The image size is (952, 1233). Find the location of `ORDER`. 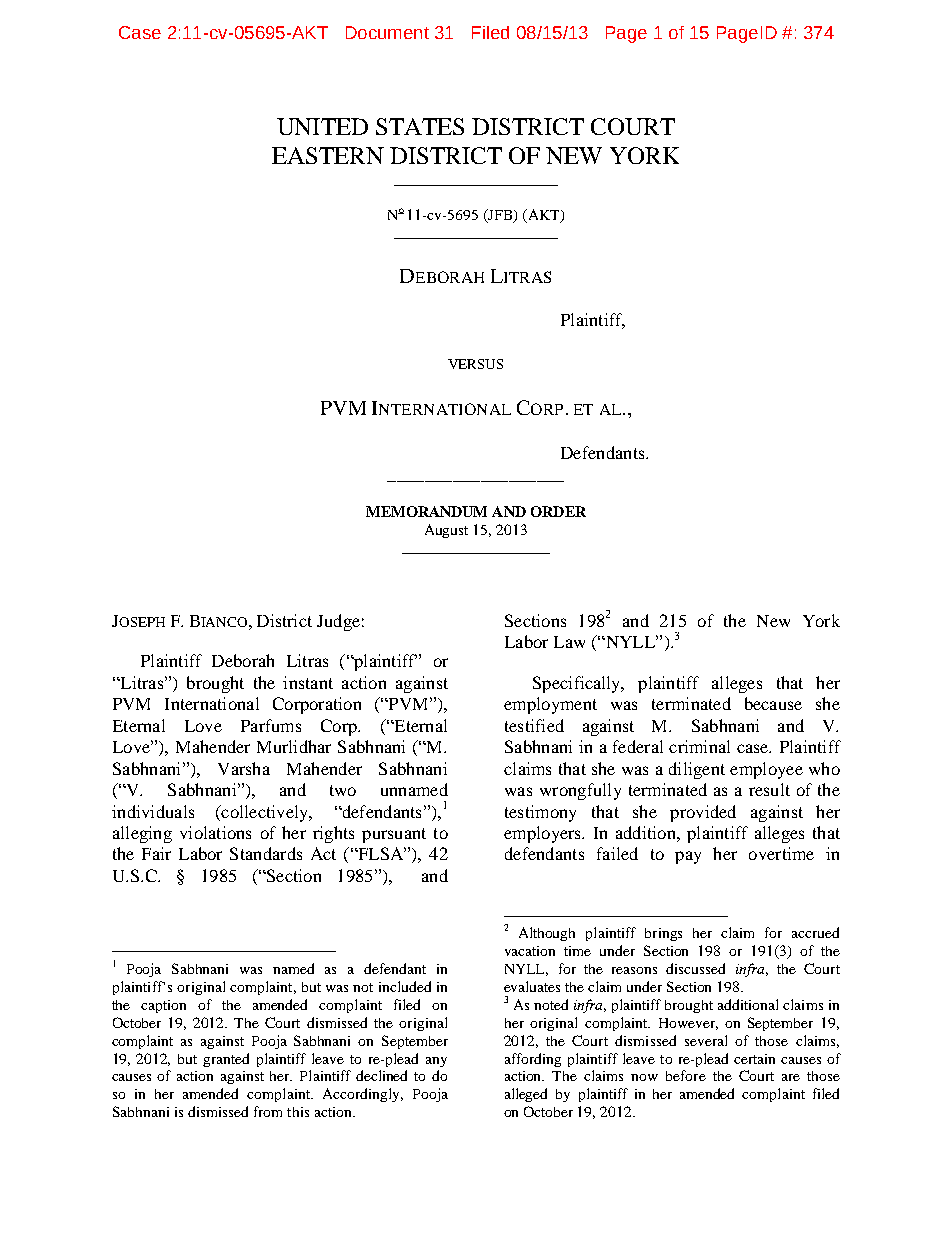

ORDER is located at coordinates (558, 511).
